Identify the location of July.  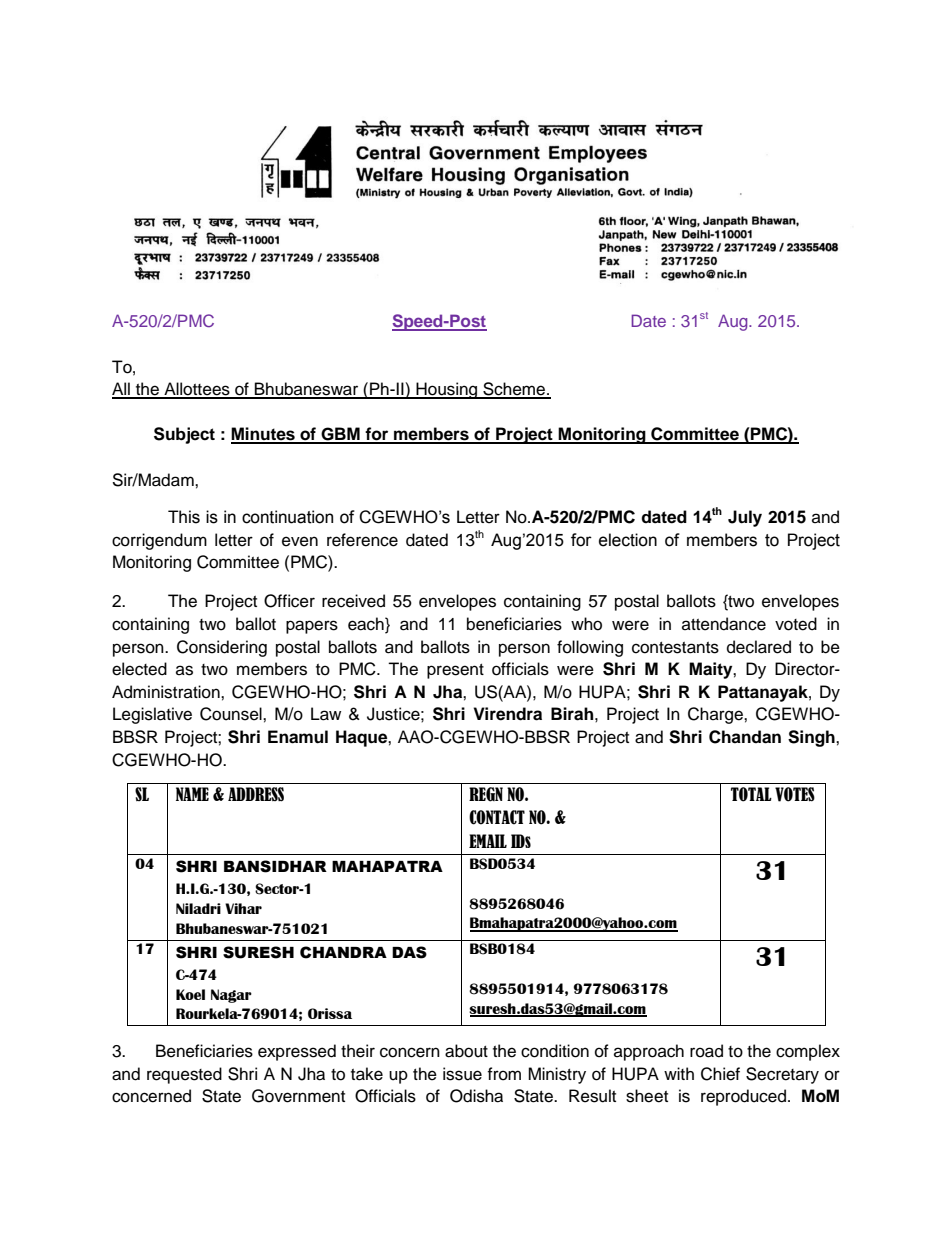
(745, 518).
